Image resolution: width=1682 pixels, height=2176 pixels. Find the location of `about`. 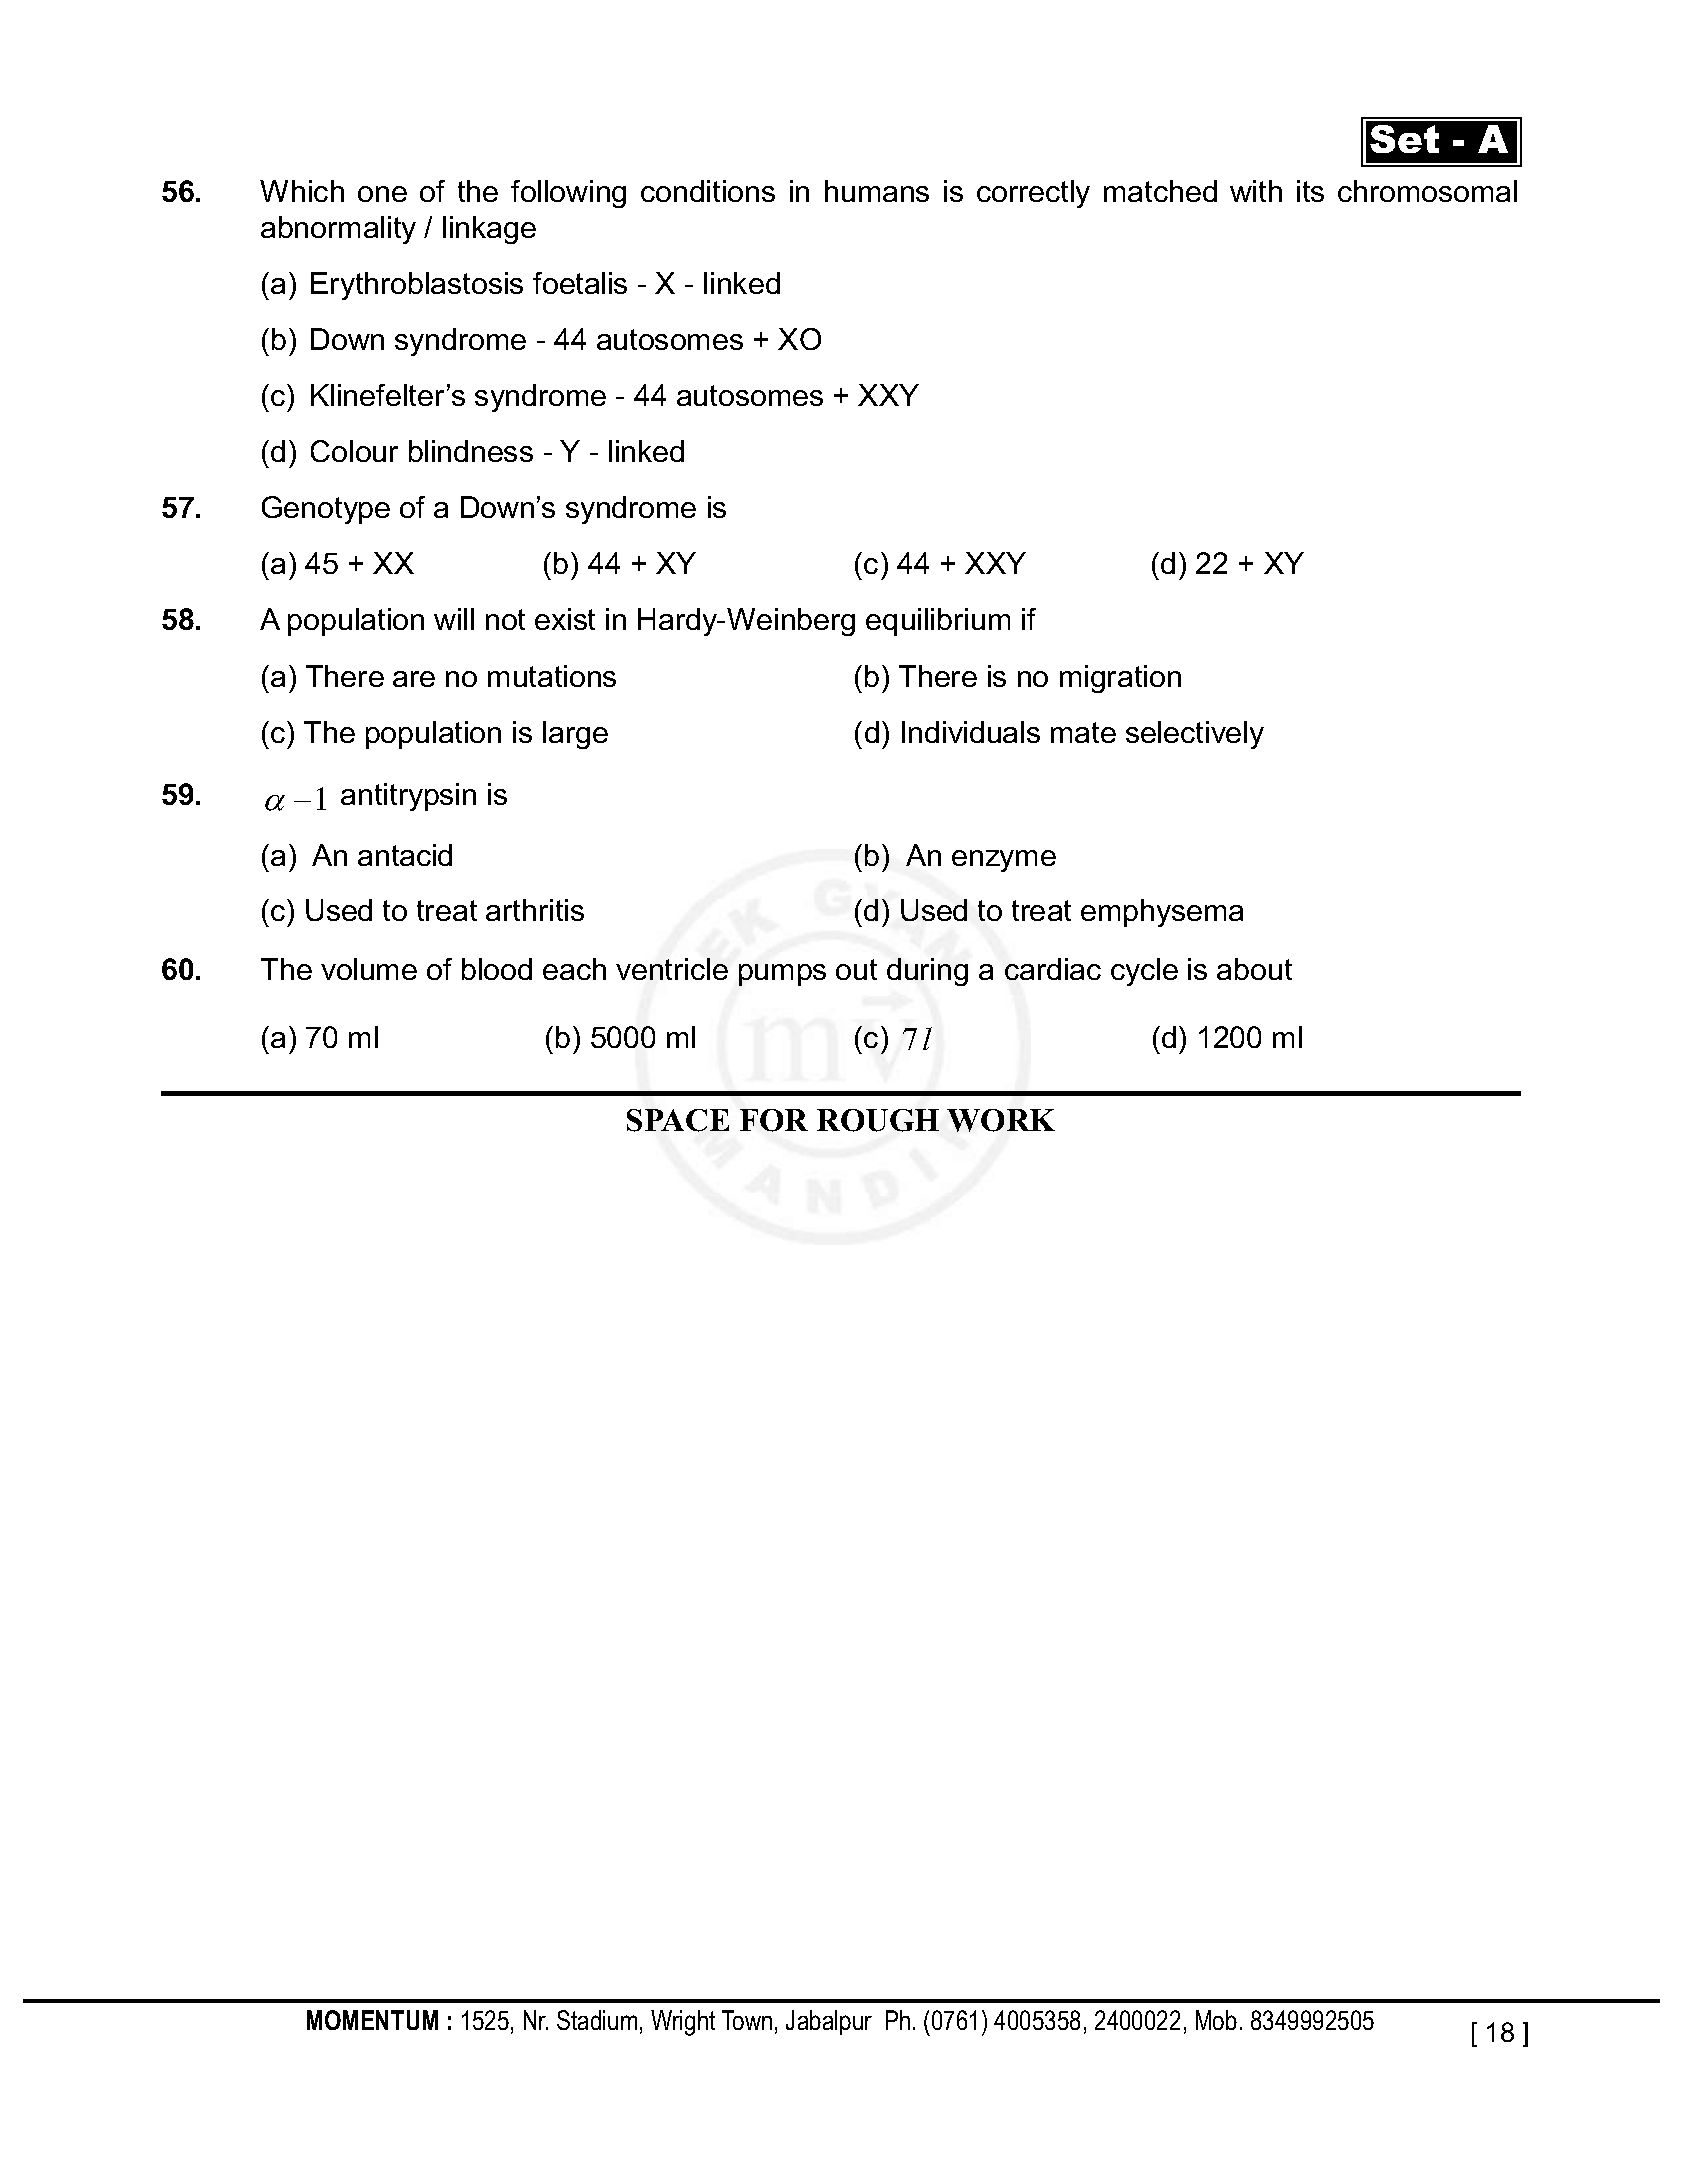

about is located at coordinates (1254, 969).
